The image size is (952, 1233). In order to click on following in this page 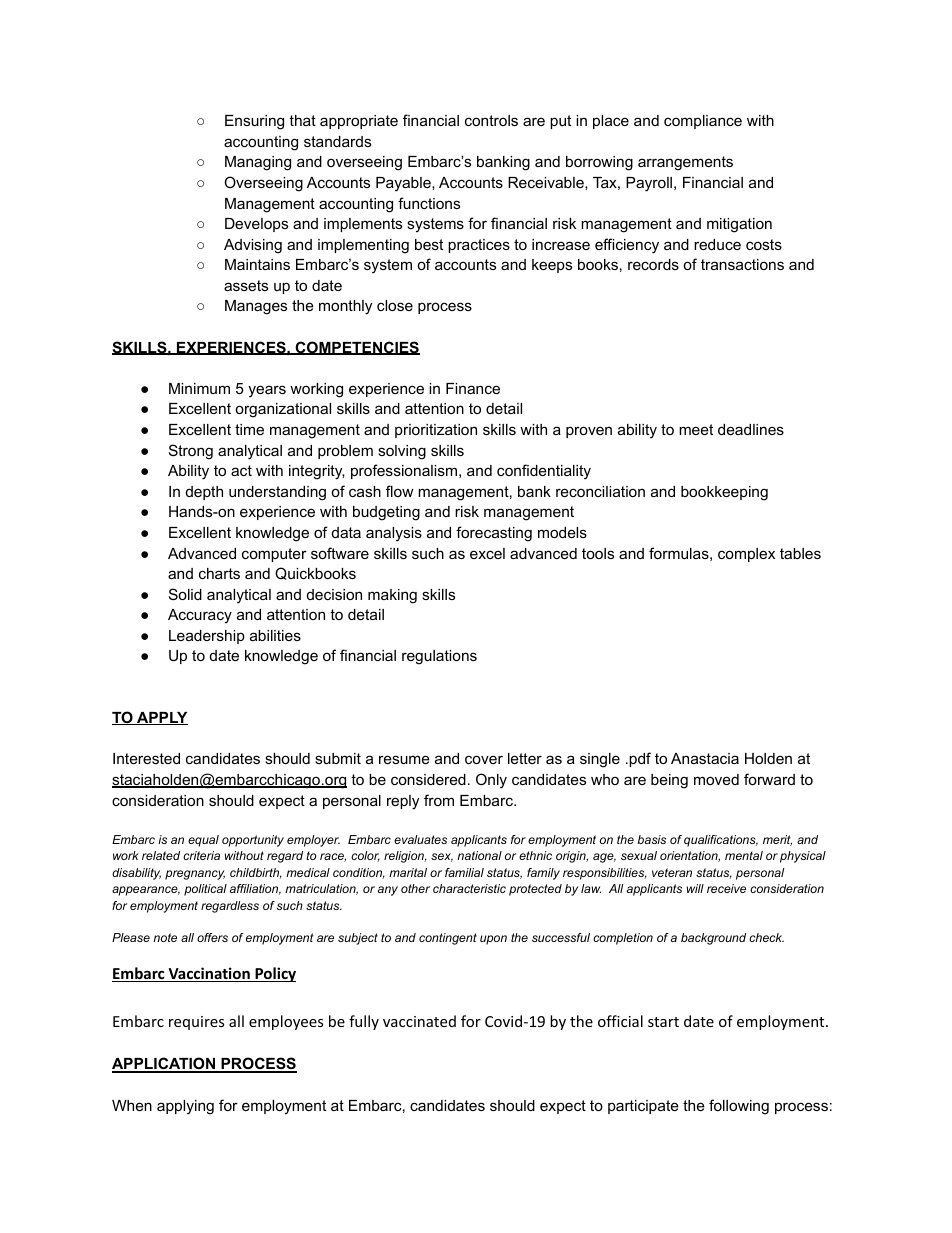, I will do `click(739, 1107)`.
